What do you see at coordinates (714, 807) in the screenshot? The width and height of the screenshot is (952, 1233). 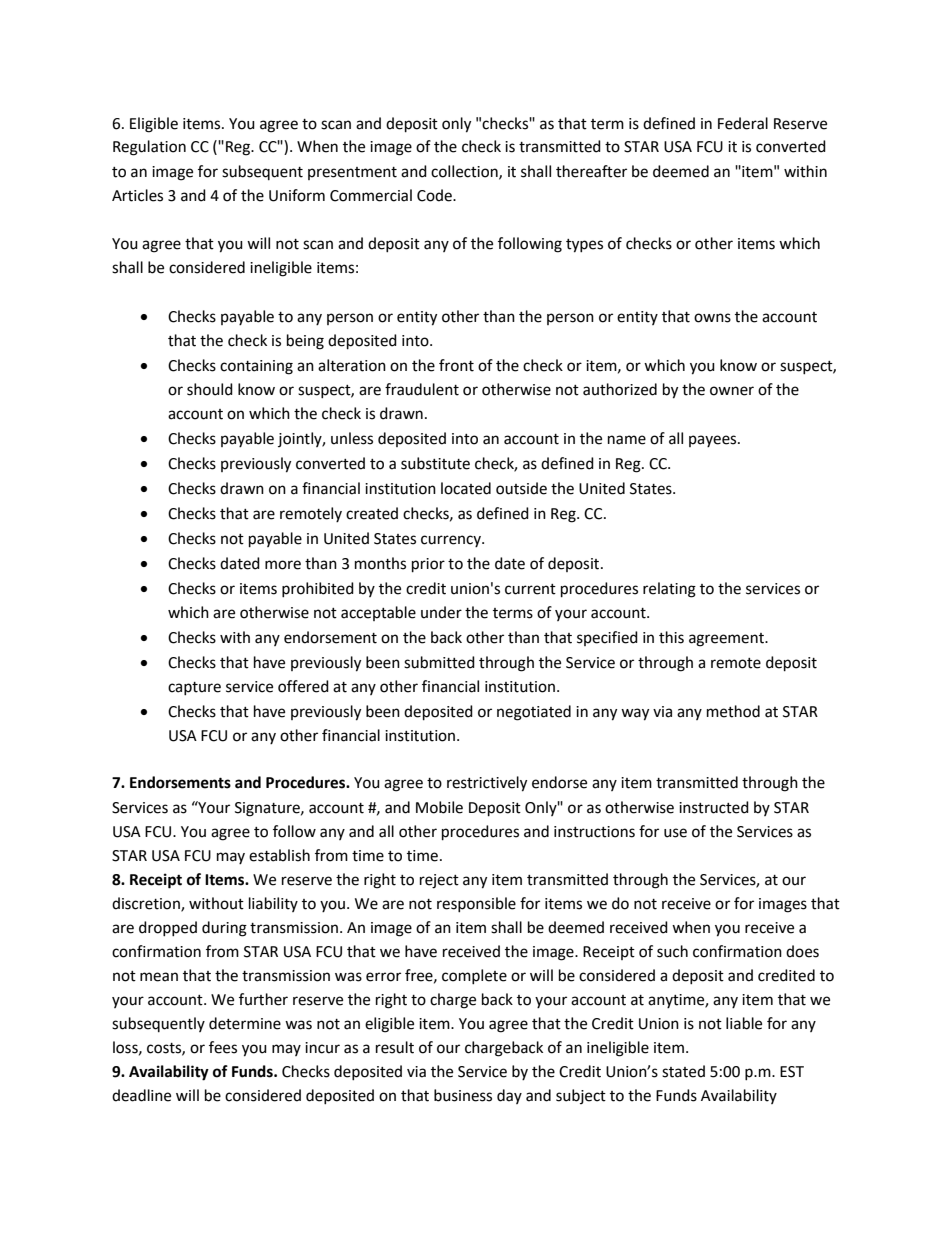 I see `instructed` at bounding box center [714, 807].
